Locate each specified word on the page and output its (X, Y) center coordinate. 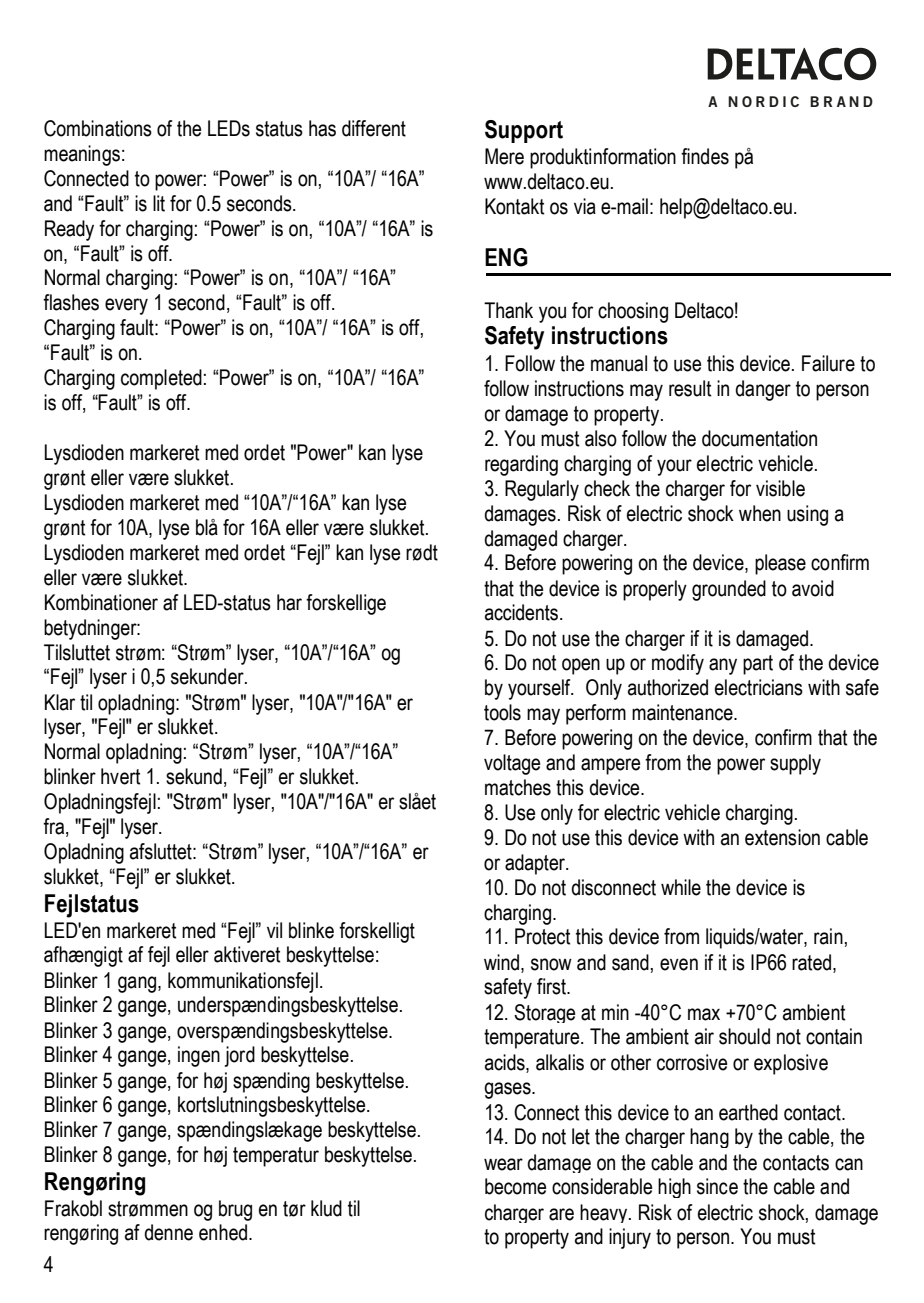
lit (159, 203)
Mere (504, 156)
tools (502, 712)
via (585, 206)
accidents (523, 612)
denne (168, 1232)
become (515, 1186)
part (758, 665)
